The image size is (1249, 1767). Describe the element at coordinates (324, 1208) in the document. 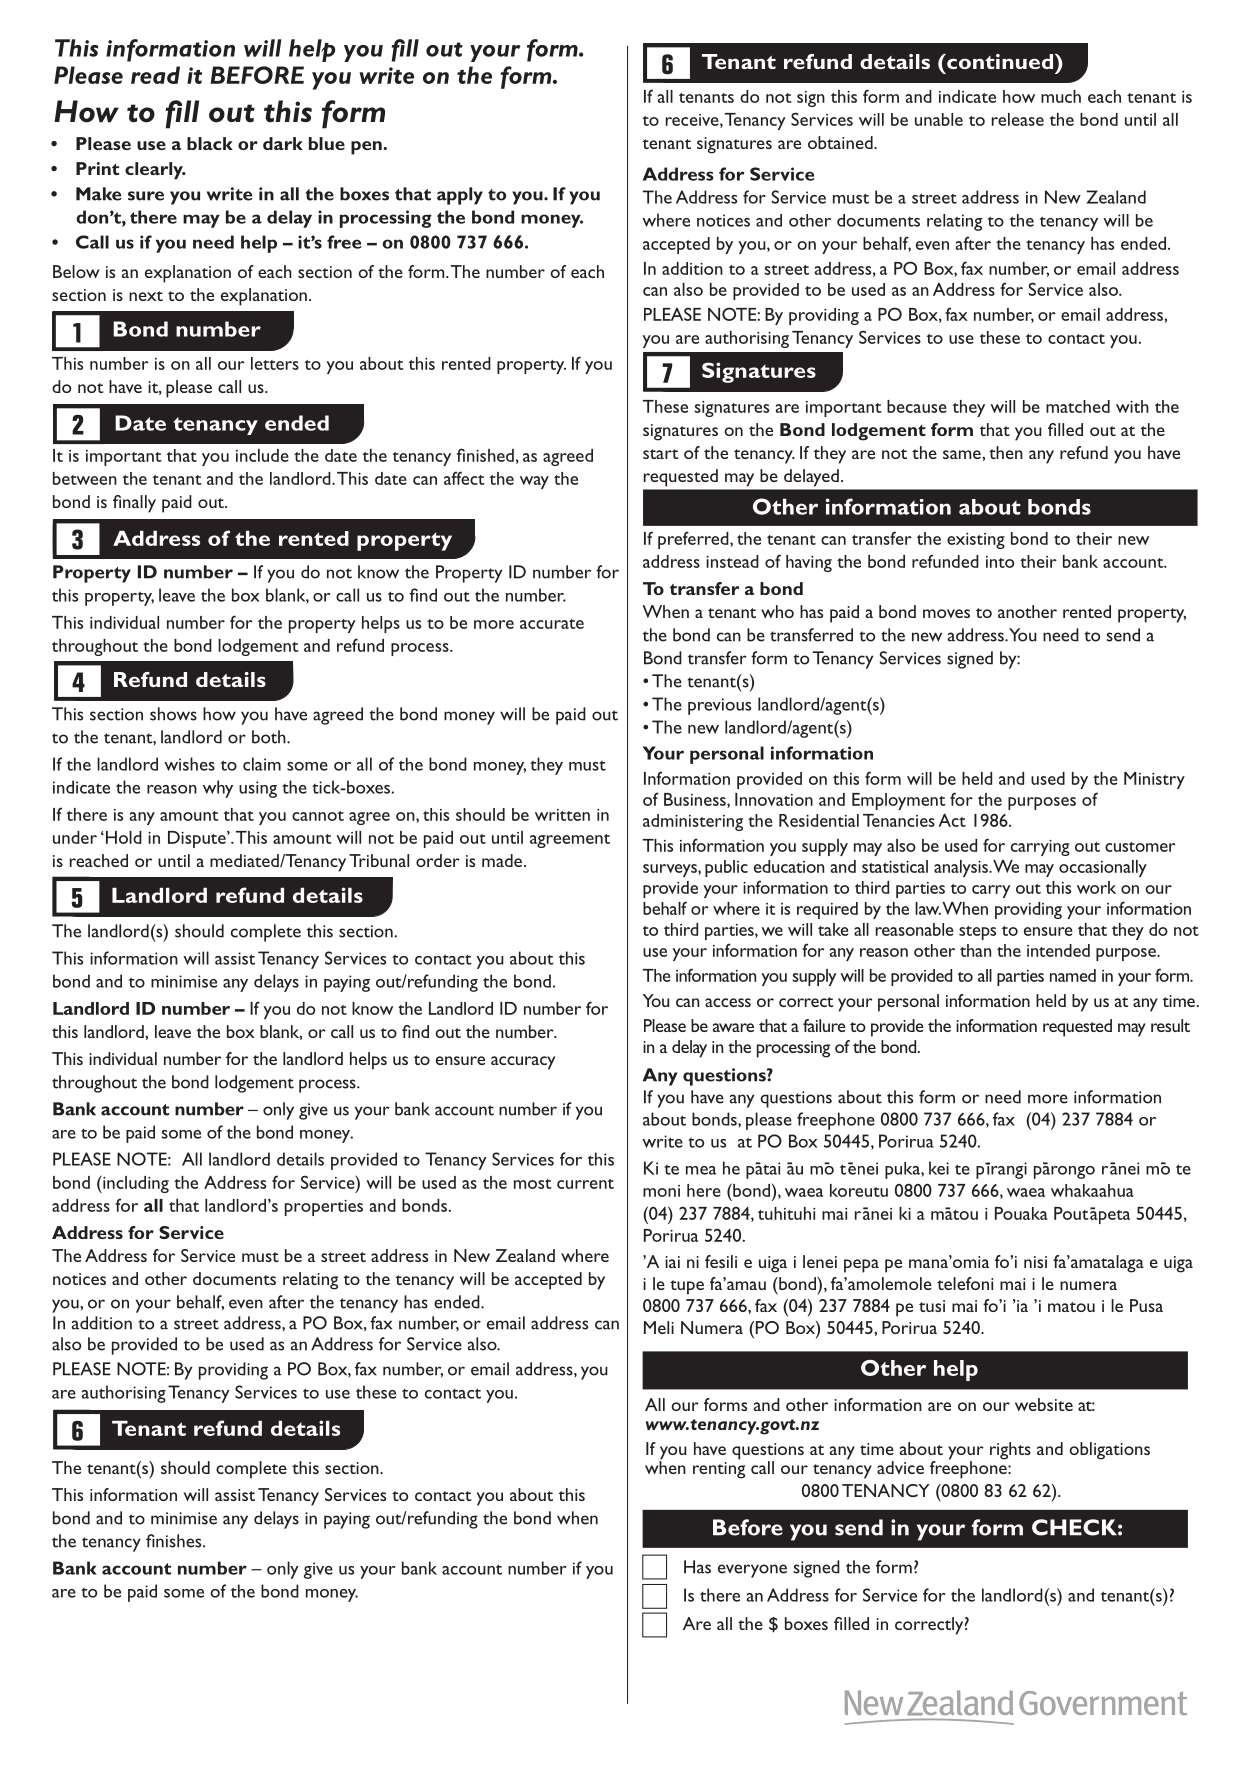

I see `properties` at that location.
